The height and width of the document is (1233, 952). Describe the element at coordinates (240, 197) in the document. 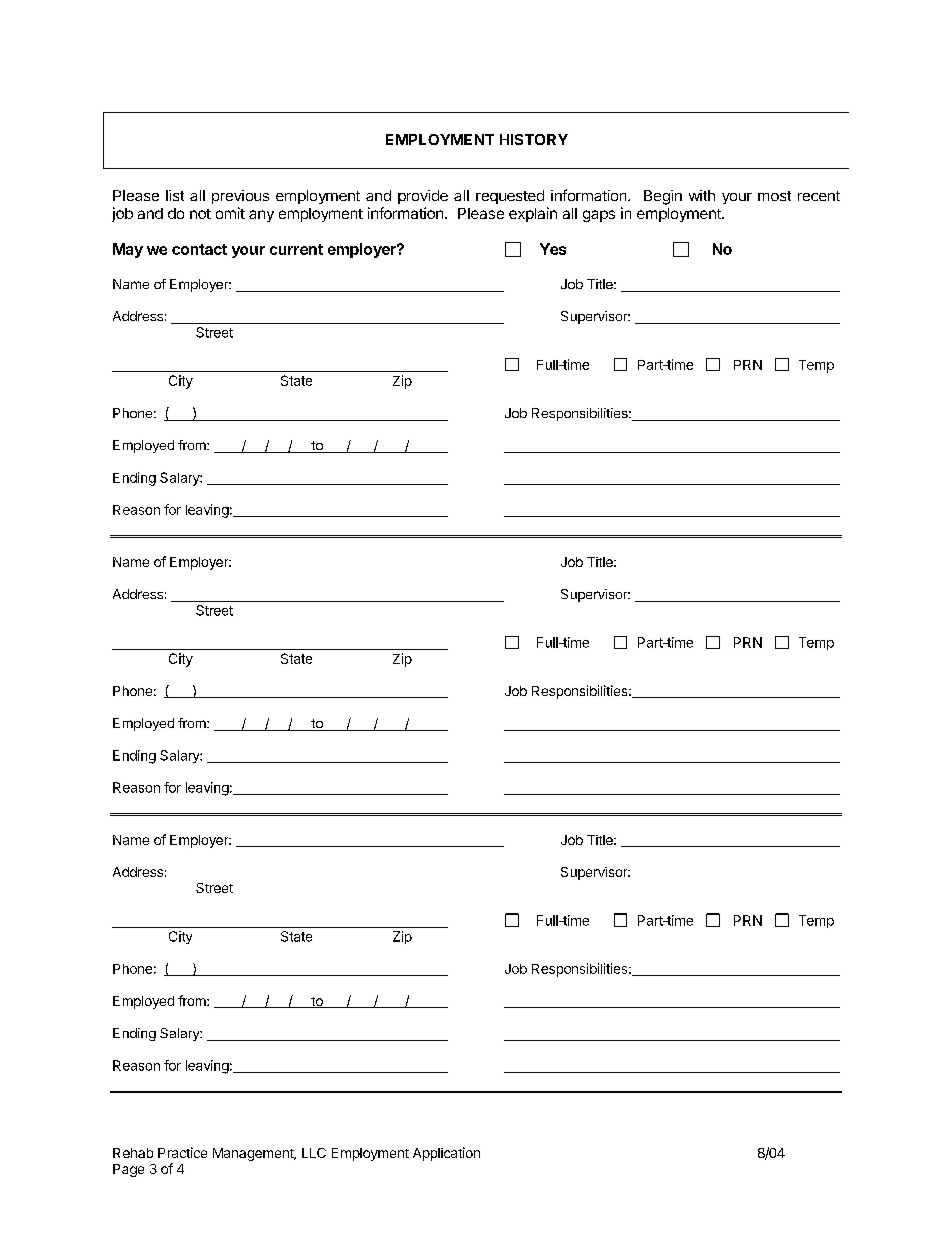

I see `previous` at that location.
